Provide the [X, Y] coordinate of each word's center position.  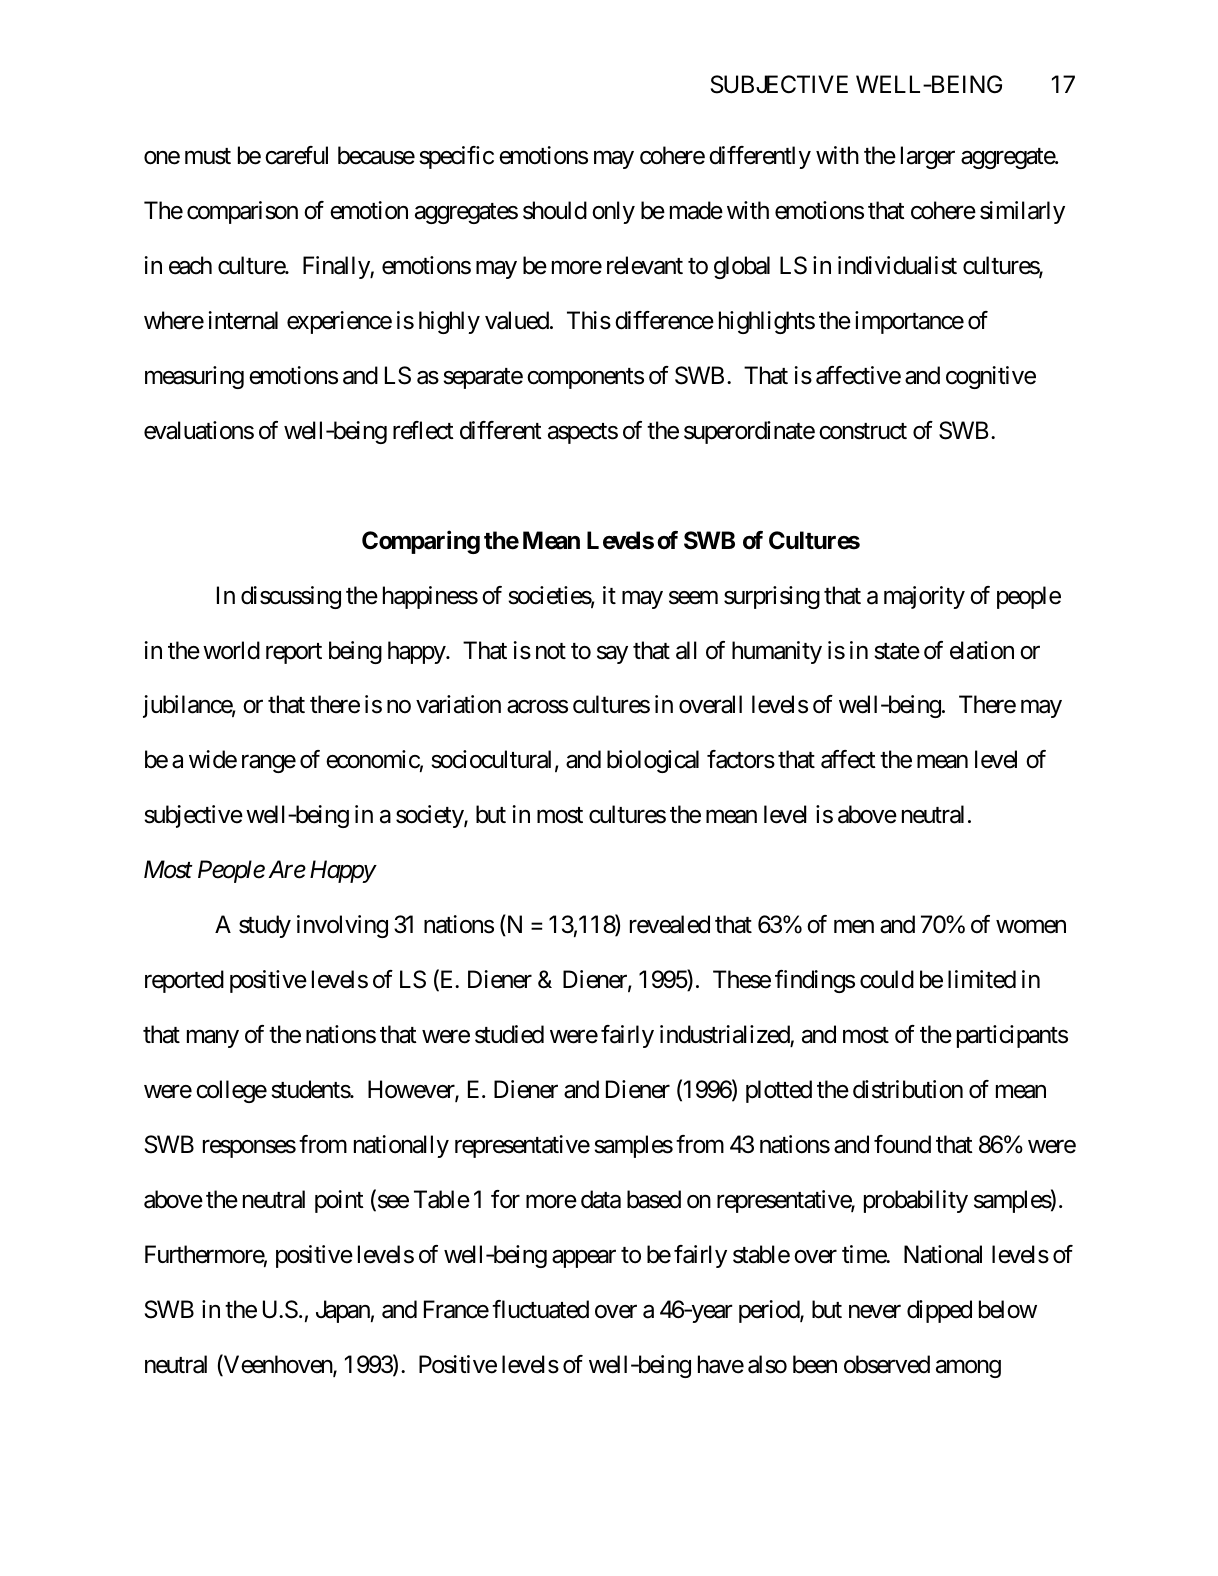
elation [982, 650]
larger [928, 157]
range [269, 764]
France [456, 1309]
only [613, 212]
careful [296, 155]
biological [653, 761]
